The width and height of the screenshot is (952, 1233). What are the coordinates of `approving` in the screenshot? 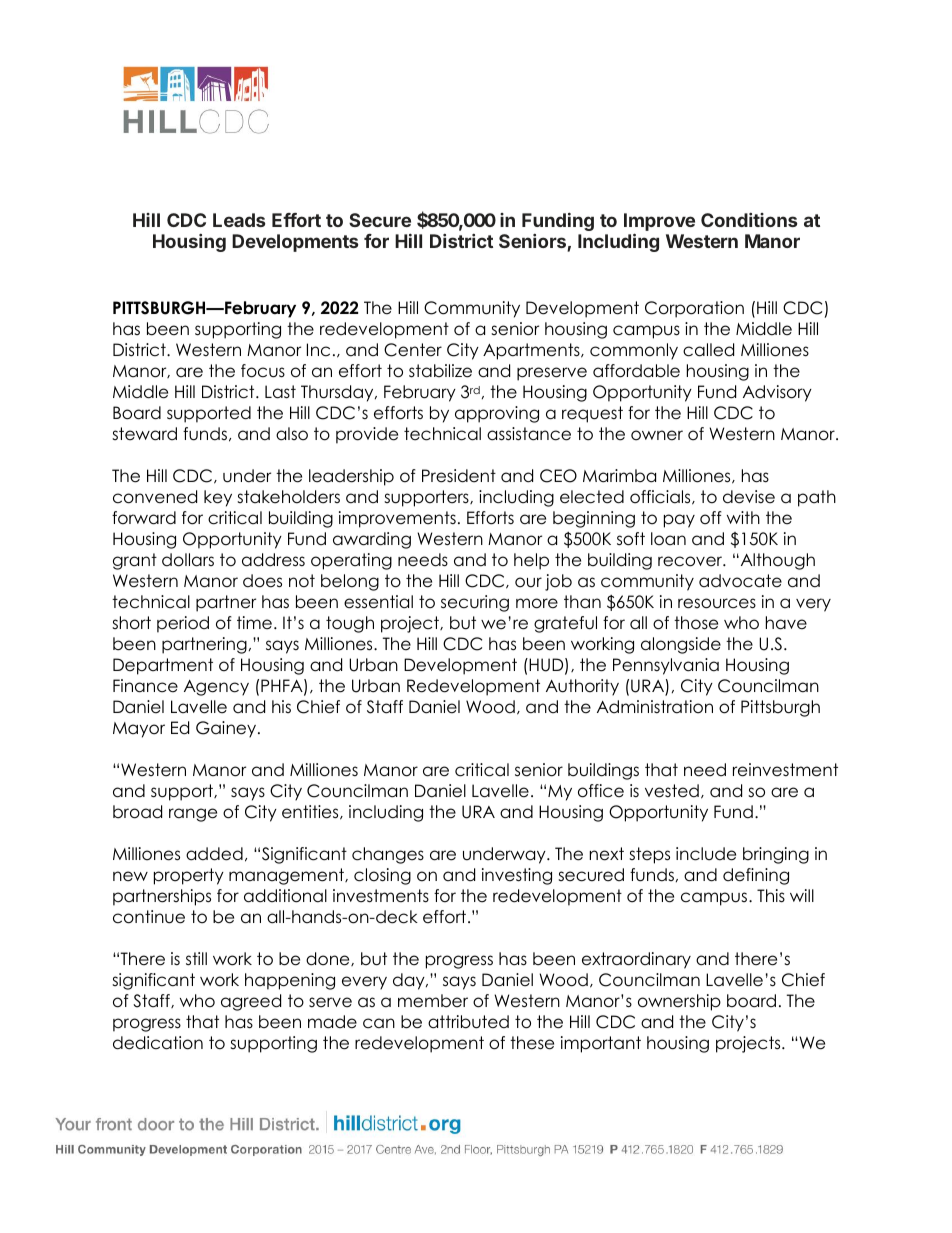 It's located at (497, 414).
